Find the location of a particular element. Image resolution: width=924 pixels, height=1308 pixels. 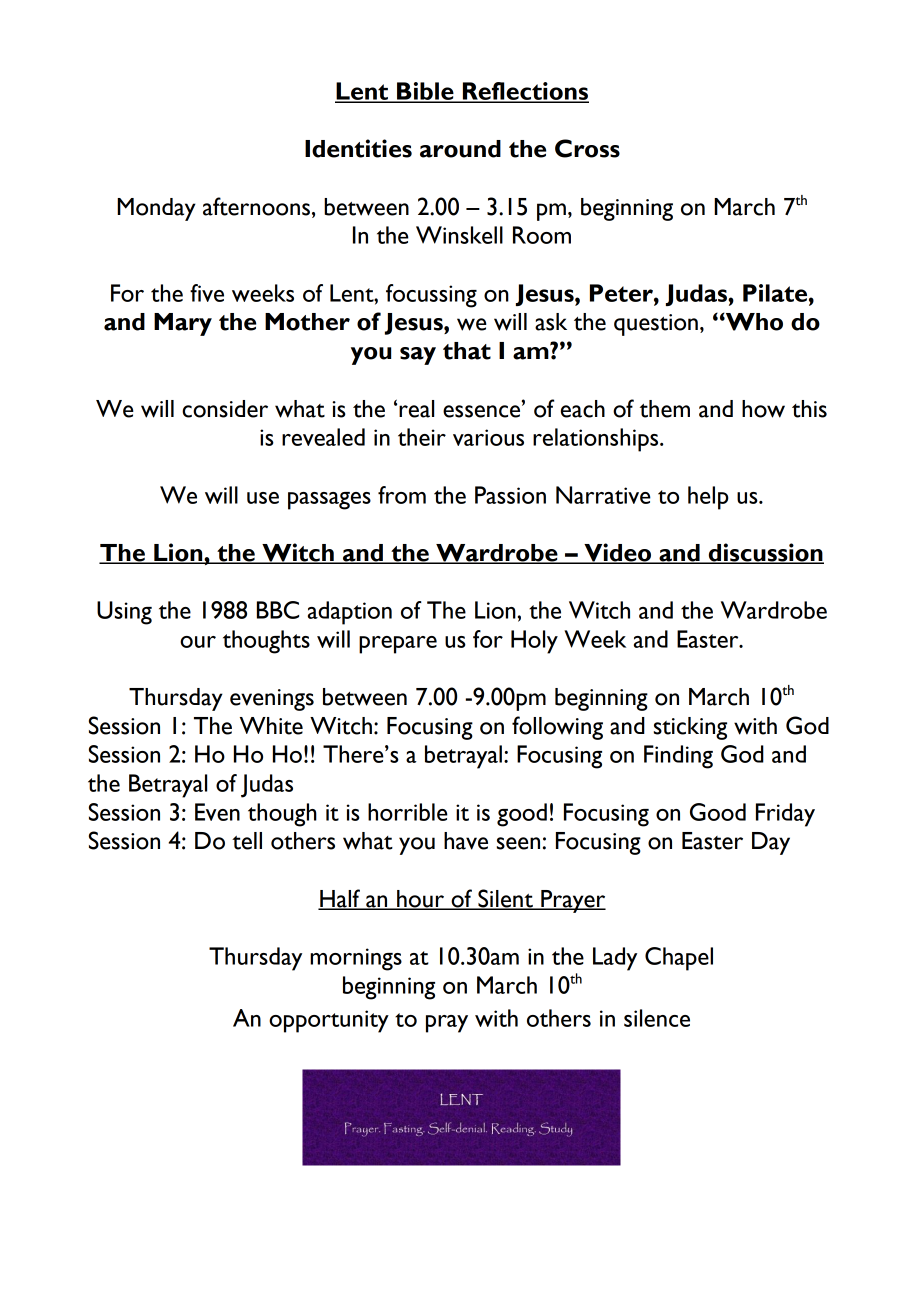

how is located at coordinates (763, 409).
